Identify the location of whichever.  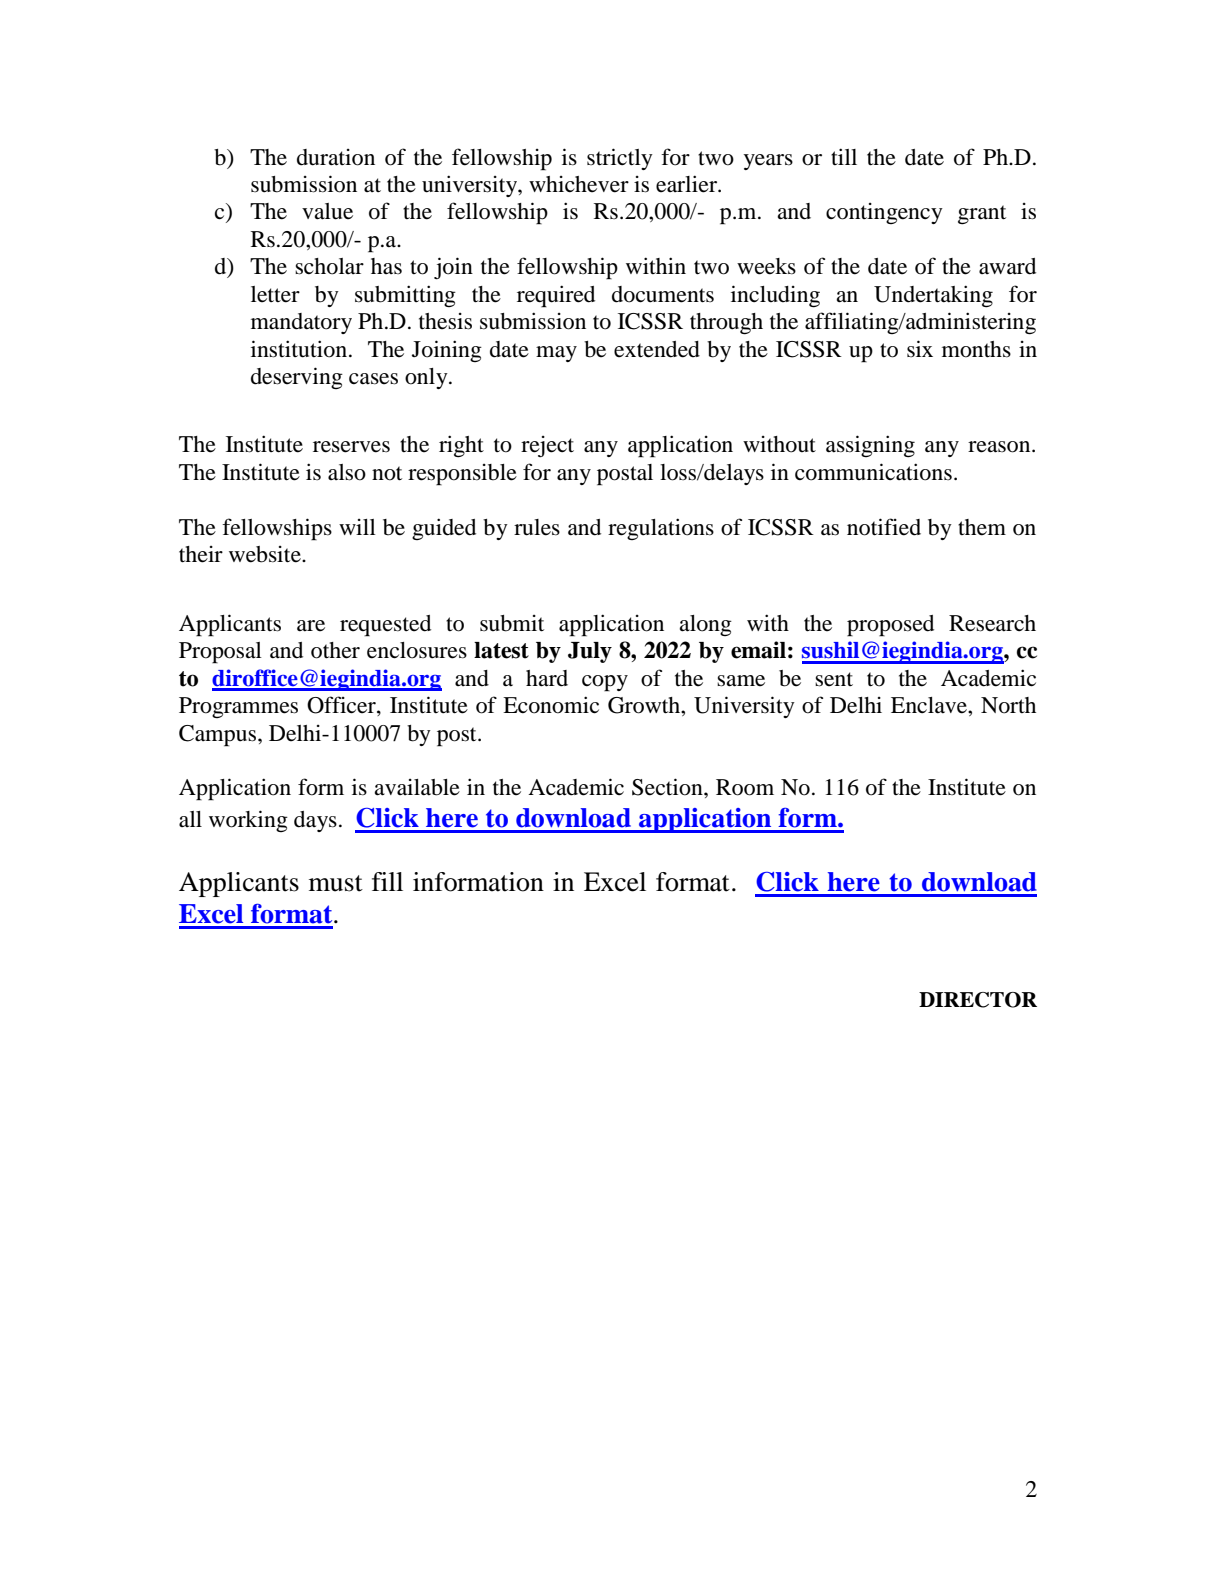
(579, 184).
